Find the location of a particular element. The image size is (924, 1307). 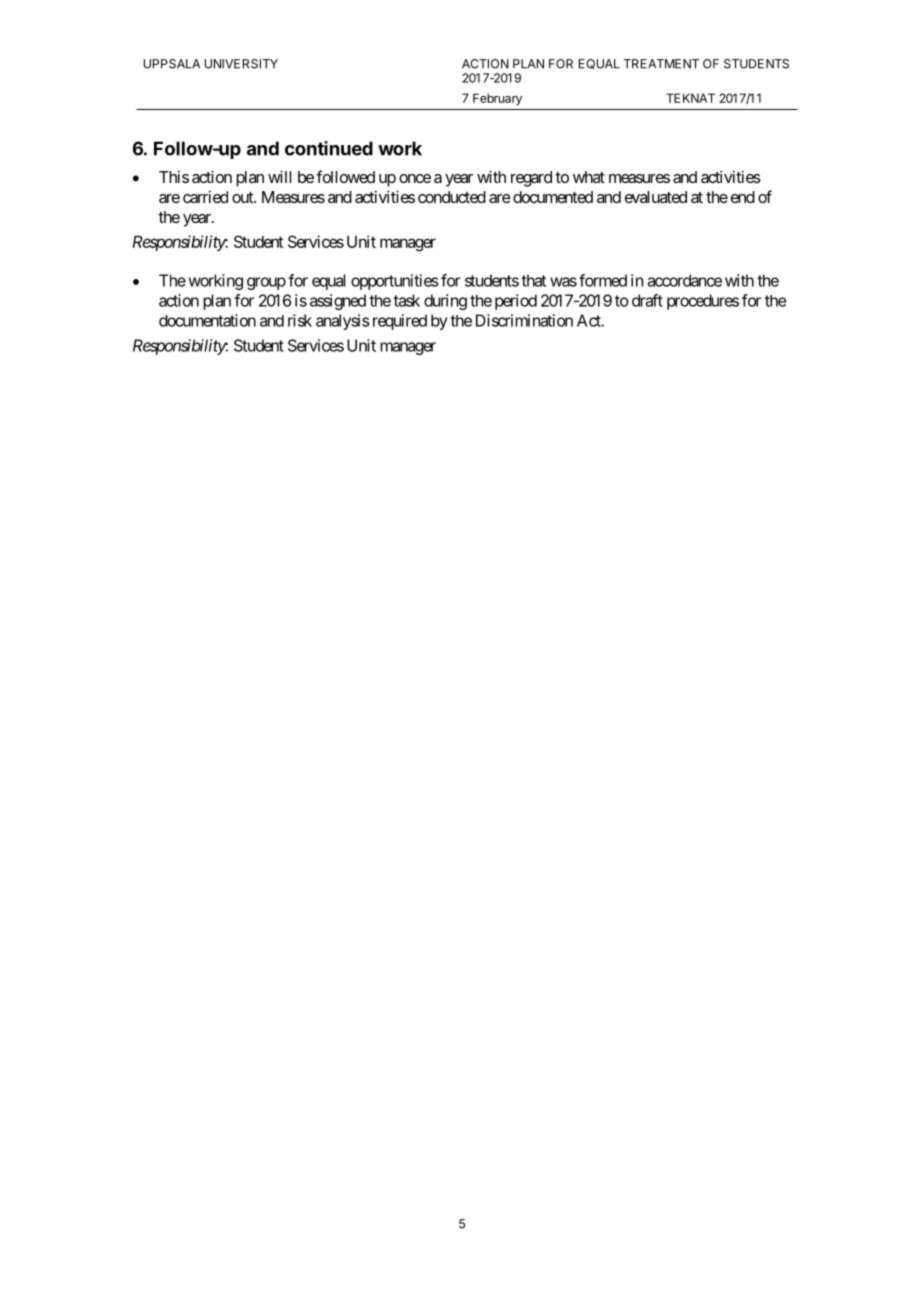

evaluated is located at coordinates (656, 197).
